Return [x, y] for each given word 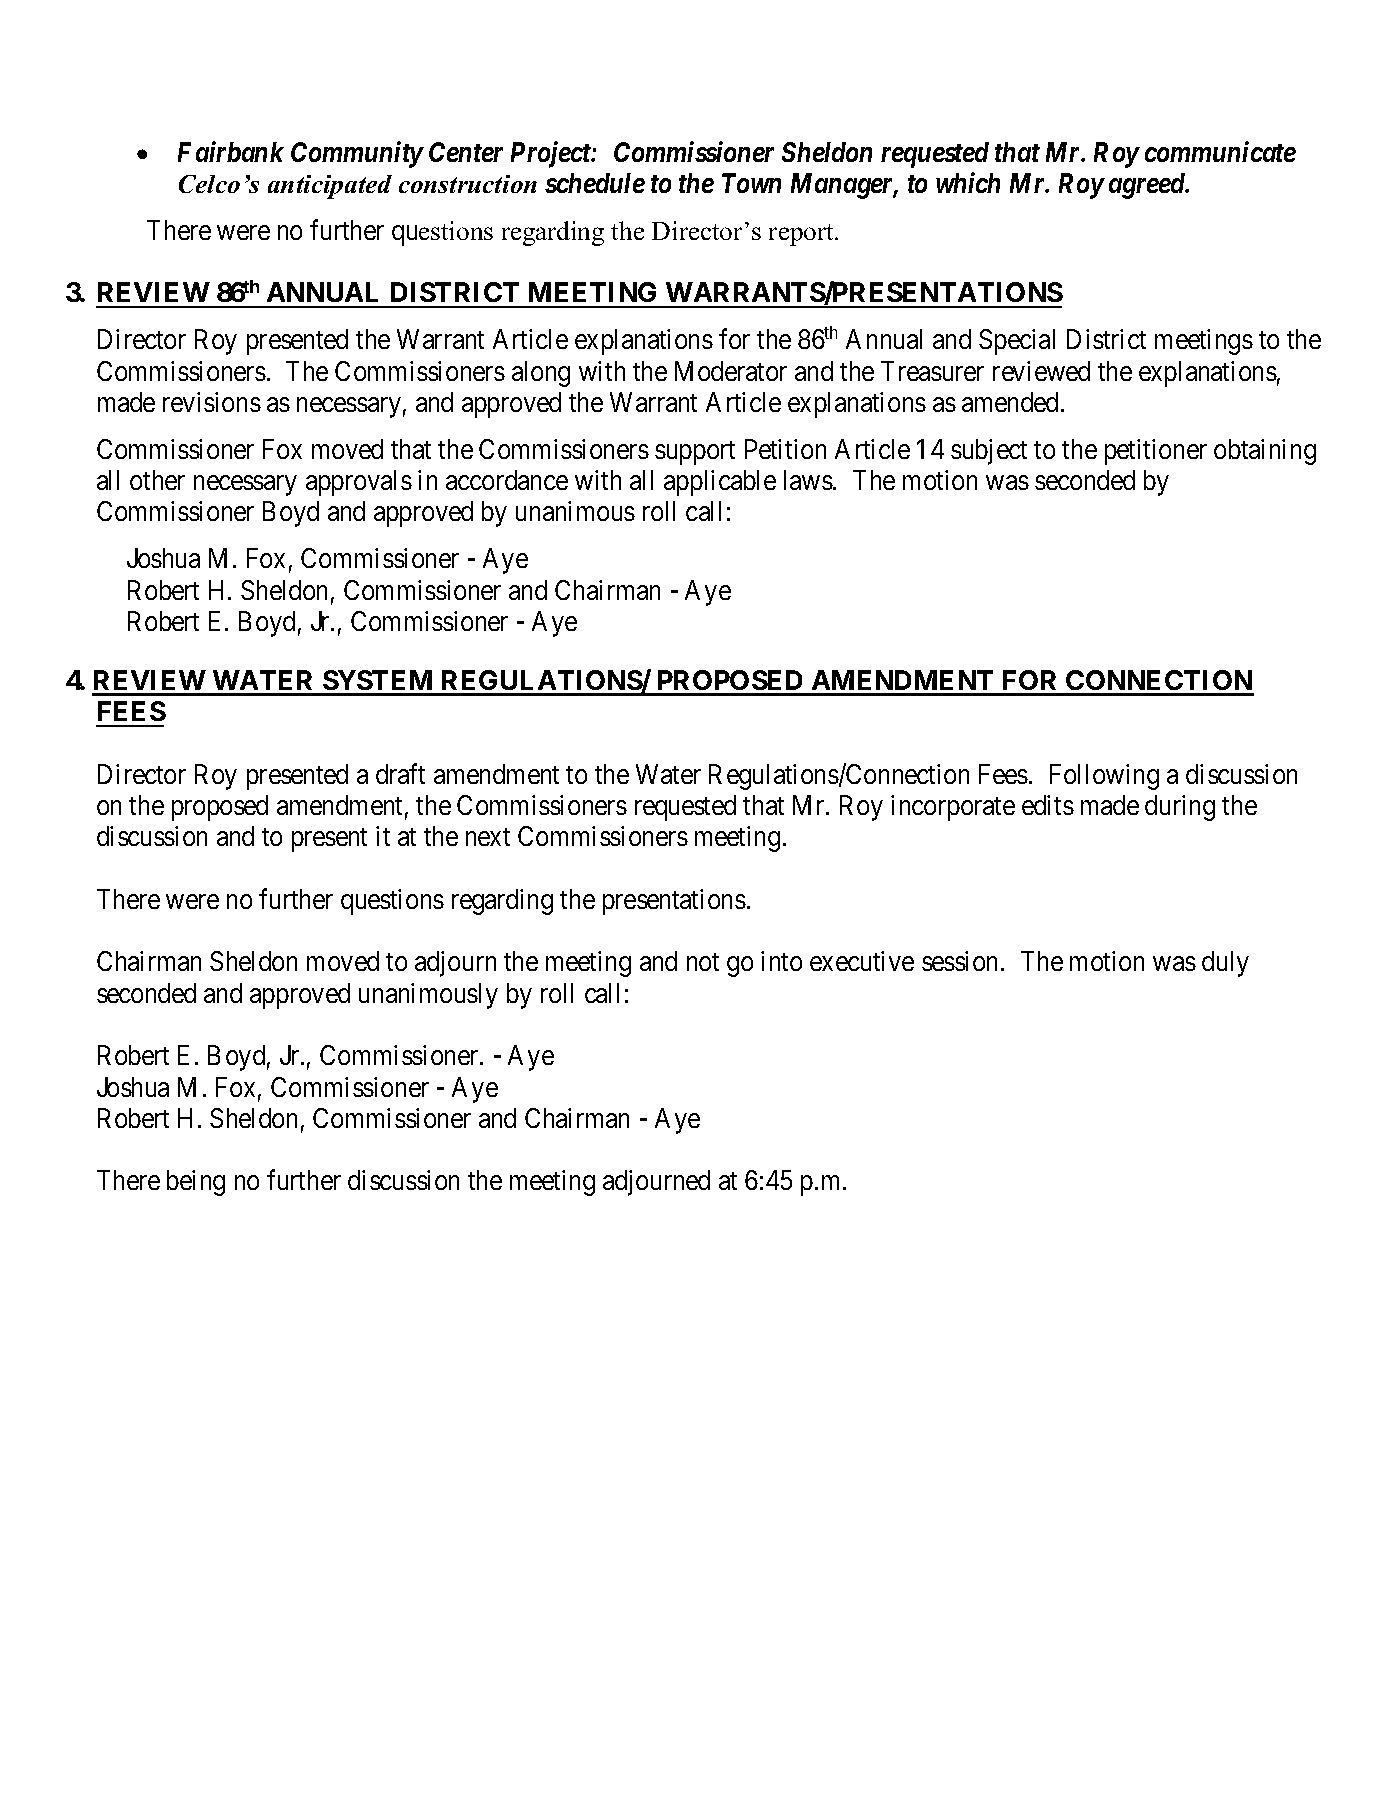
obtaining [1265, 452]
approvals [359, 483]
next [488, 837]
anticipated [330, 187]
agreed [1148, 186]
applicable [720, 483]
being [196, 1183]
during [1180, 808]
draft [400, 773]
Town [751, 183]
